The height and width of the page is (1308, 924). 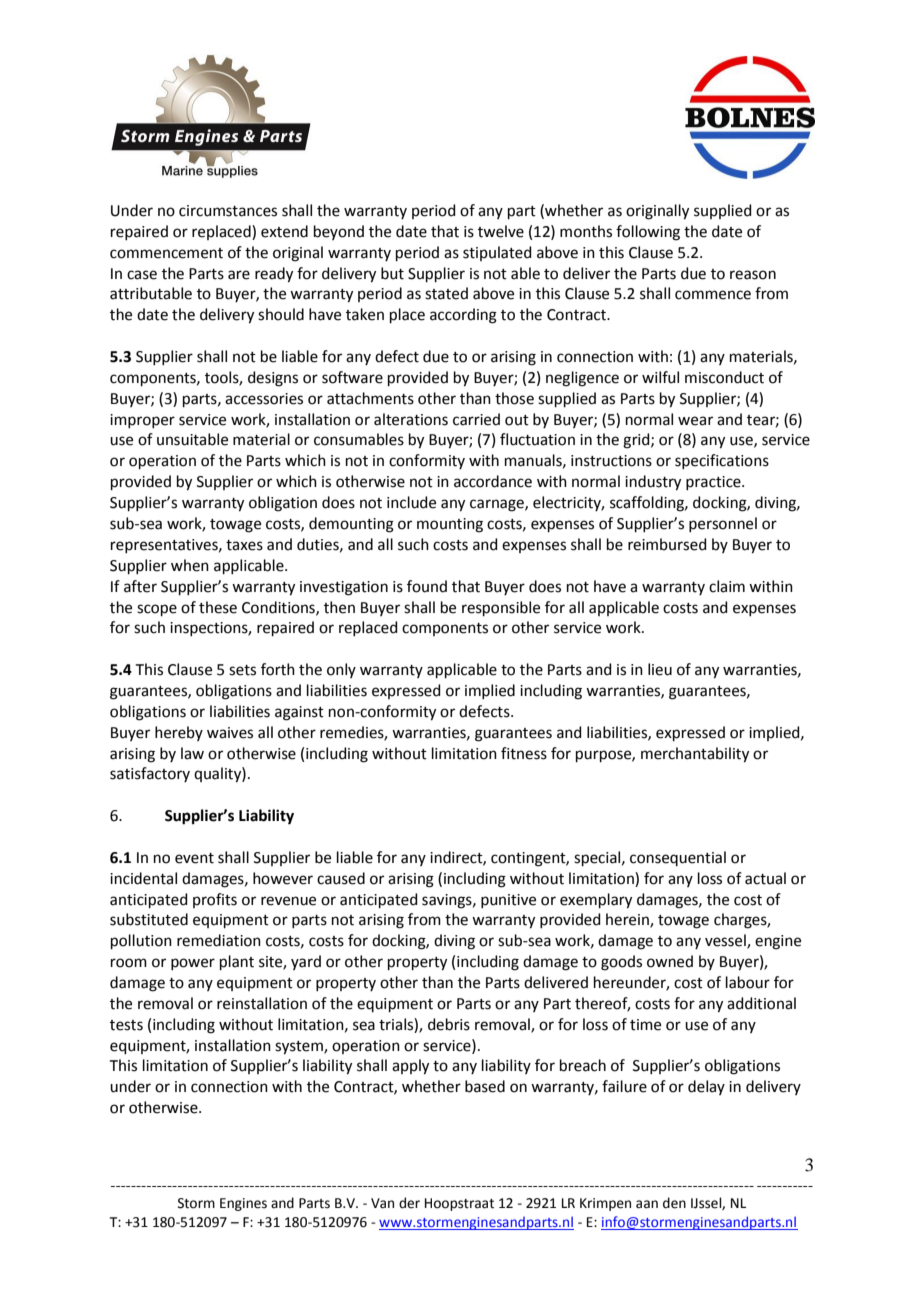 I want to click on owned, so click(x=670, y=961).
